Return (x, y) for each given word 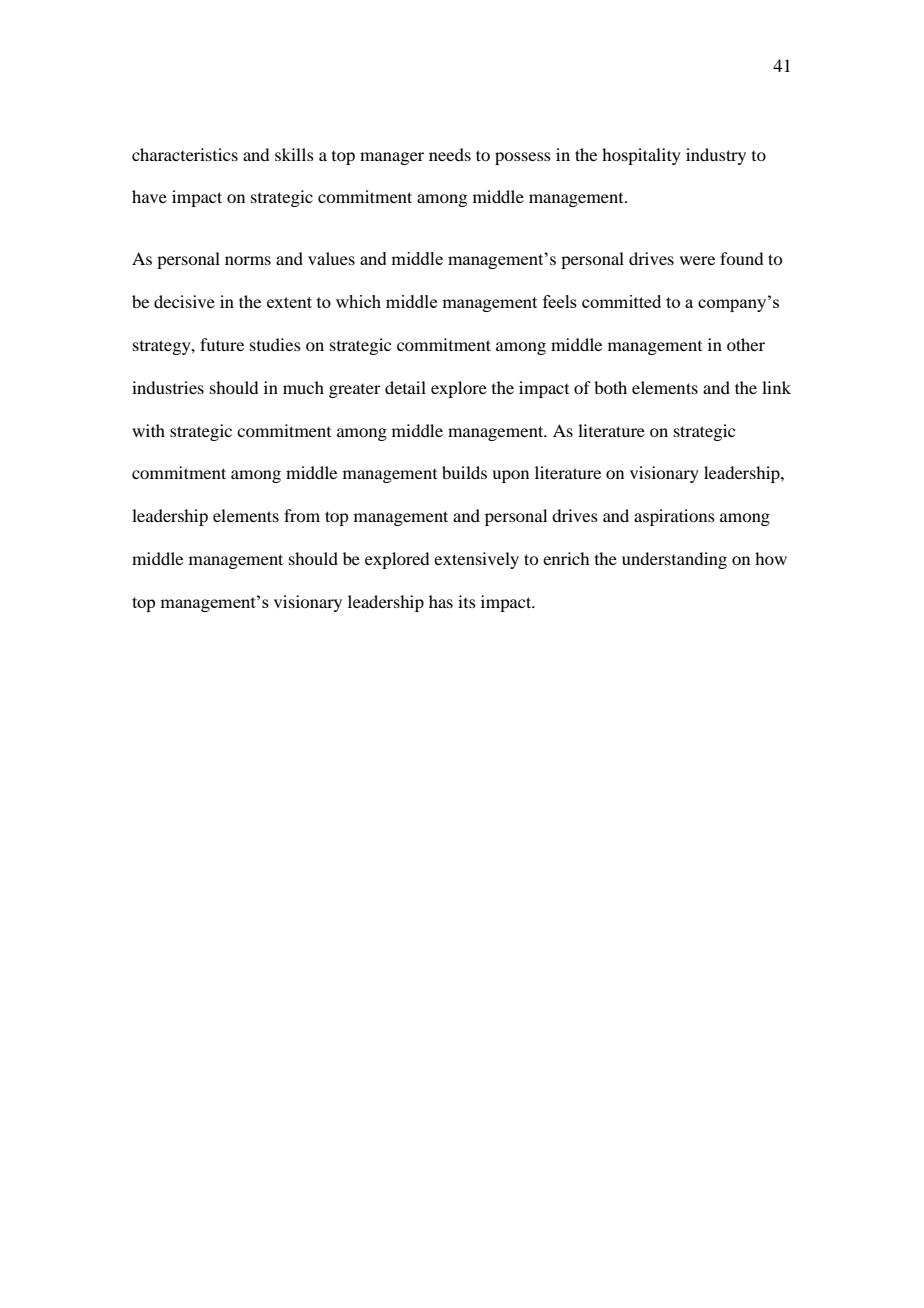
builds (464, 472)
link (776, 387)
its (467, 601)
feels (560, 301)
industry (716, 156)
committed (621, 301)
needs (450, 154)
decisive (184, 301)
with (148, 430)
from (302, 515)
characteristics (185, 154)
